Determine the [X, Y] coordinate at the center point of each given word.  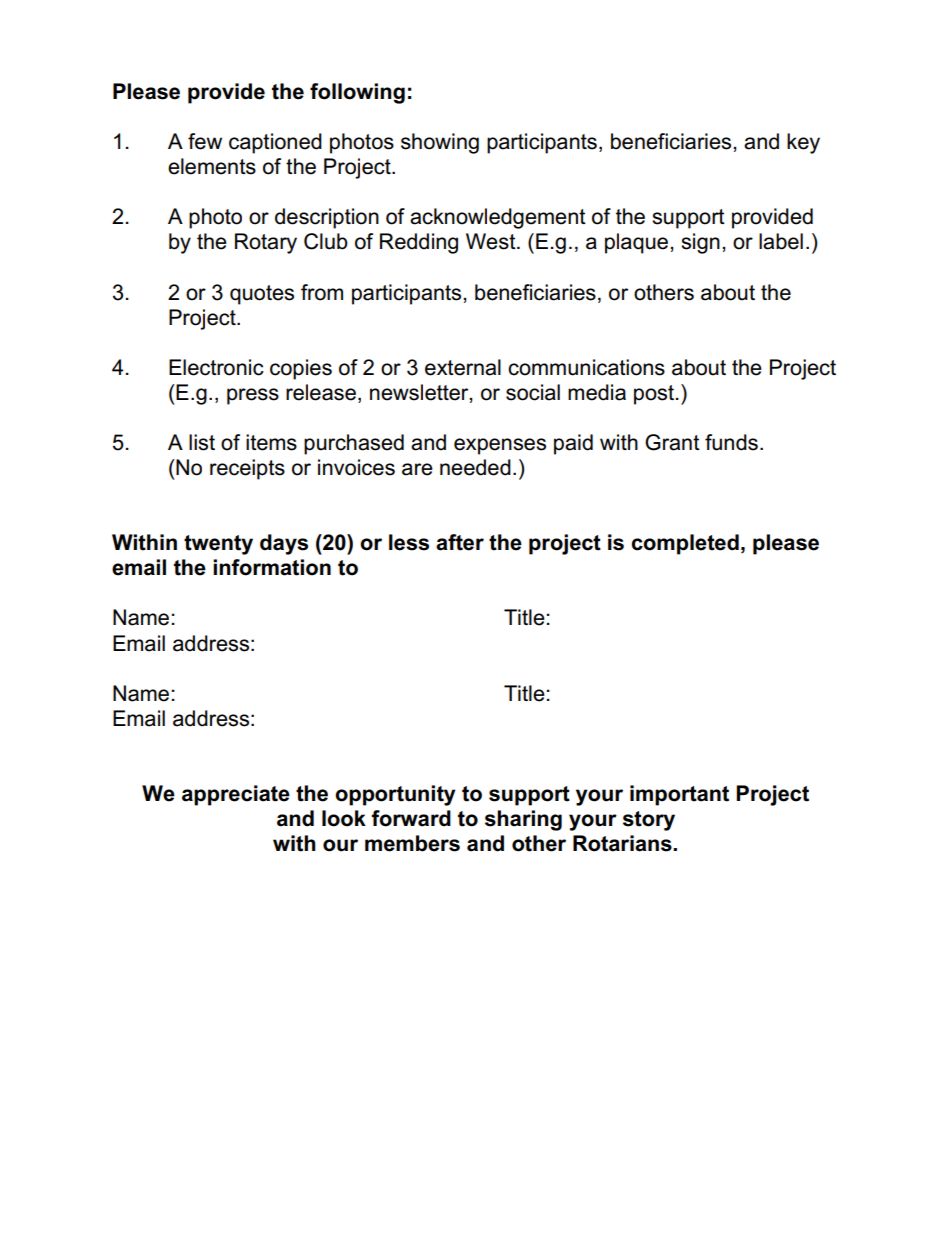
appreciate [236, 795]
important [679, 795]
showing [440, 143]
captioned [275, 143]
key [803, 143]
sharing [523, 820]
